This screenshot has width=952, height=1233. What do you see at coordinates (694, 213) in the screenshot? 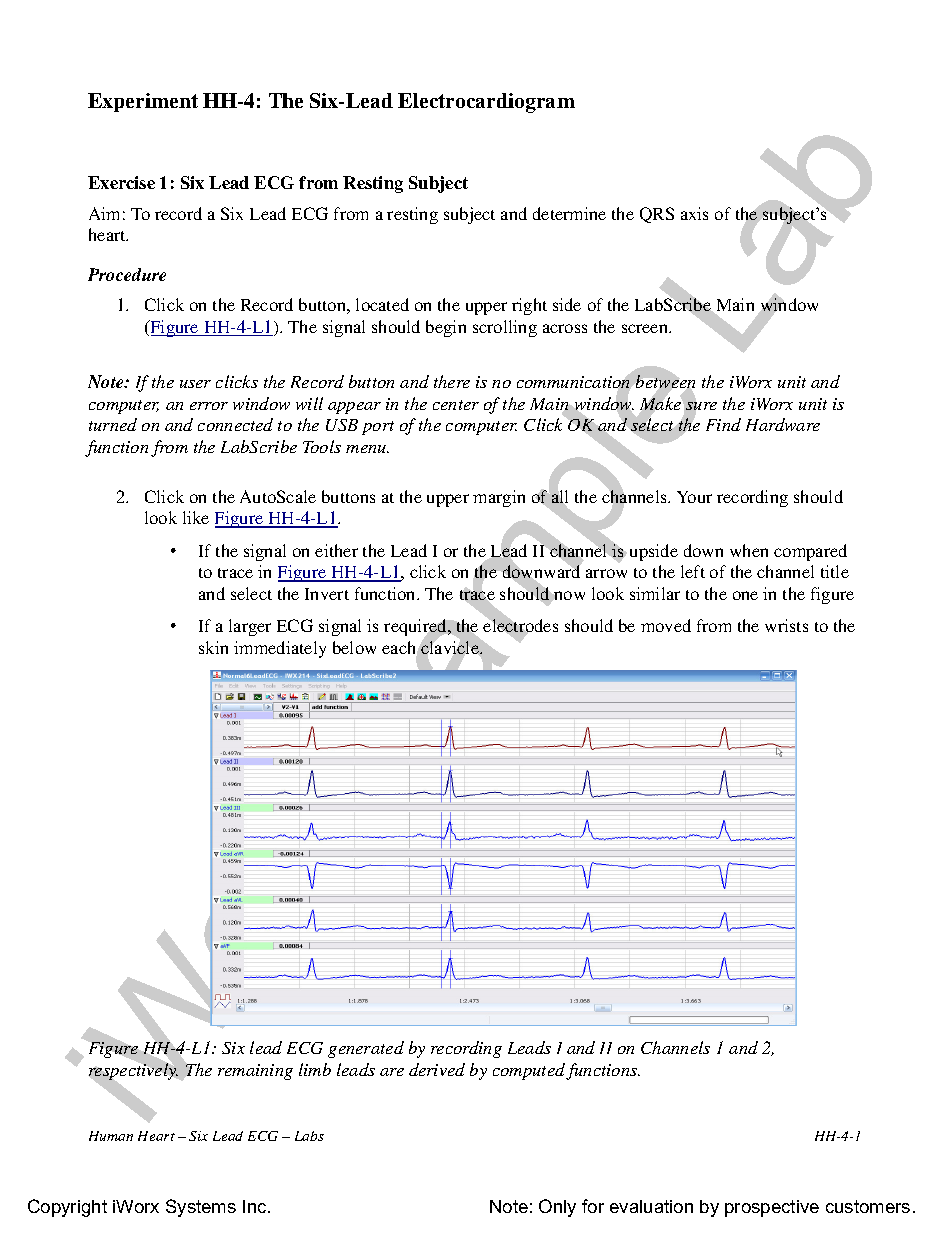
I see `axis` at bounding box center [694, 213].
